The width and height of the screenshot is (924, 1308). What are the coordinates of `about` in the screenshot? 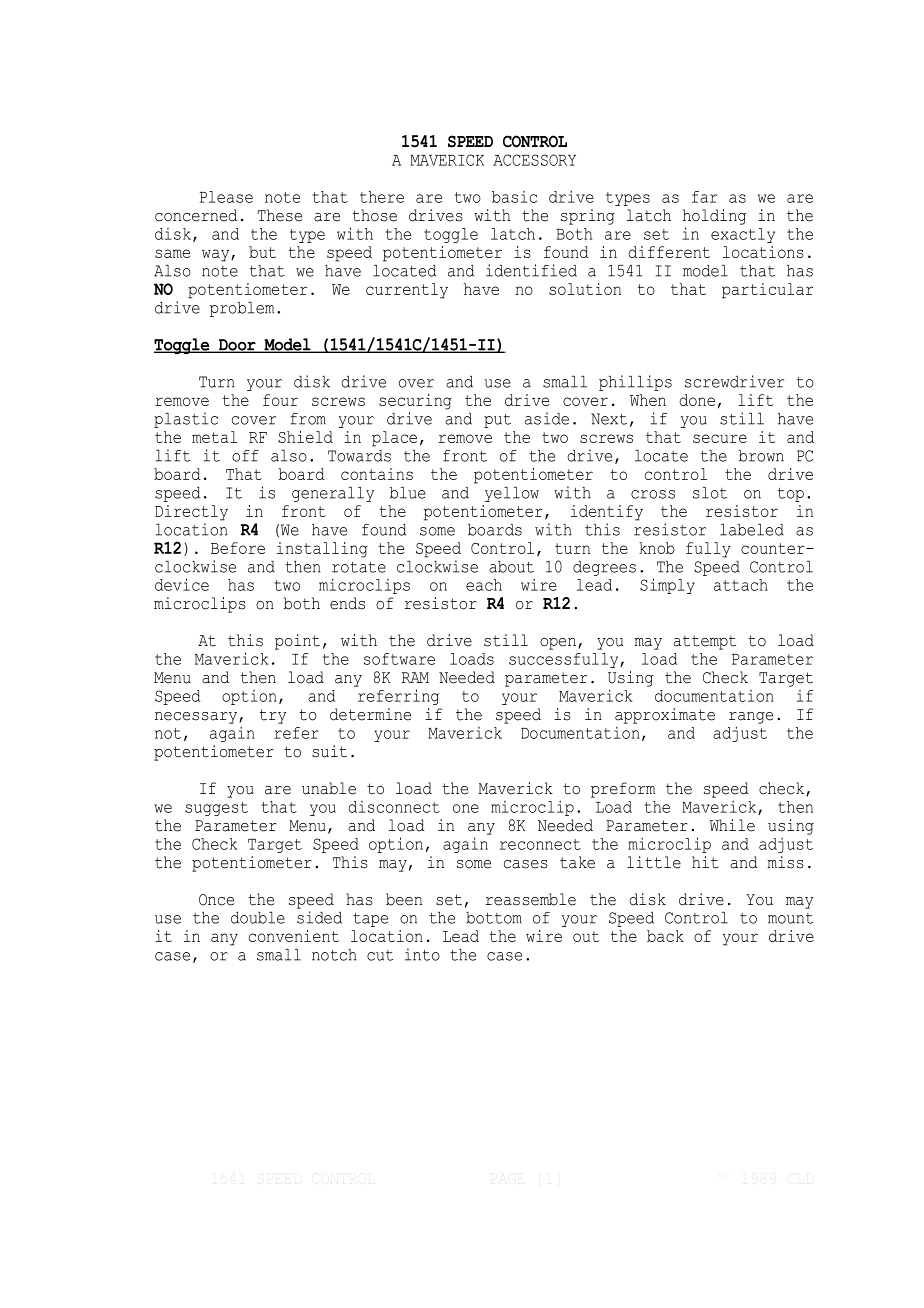 It's located at (511, 567).
